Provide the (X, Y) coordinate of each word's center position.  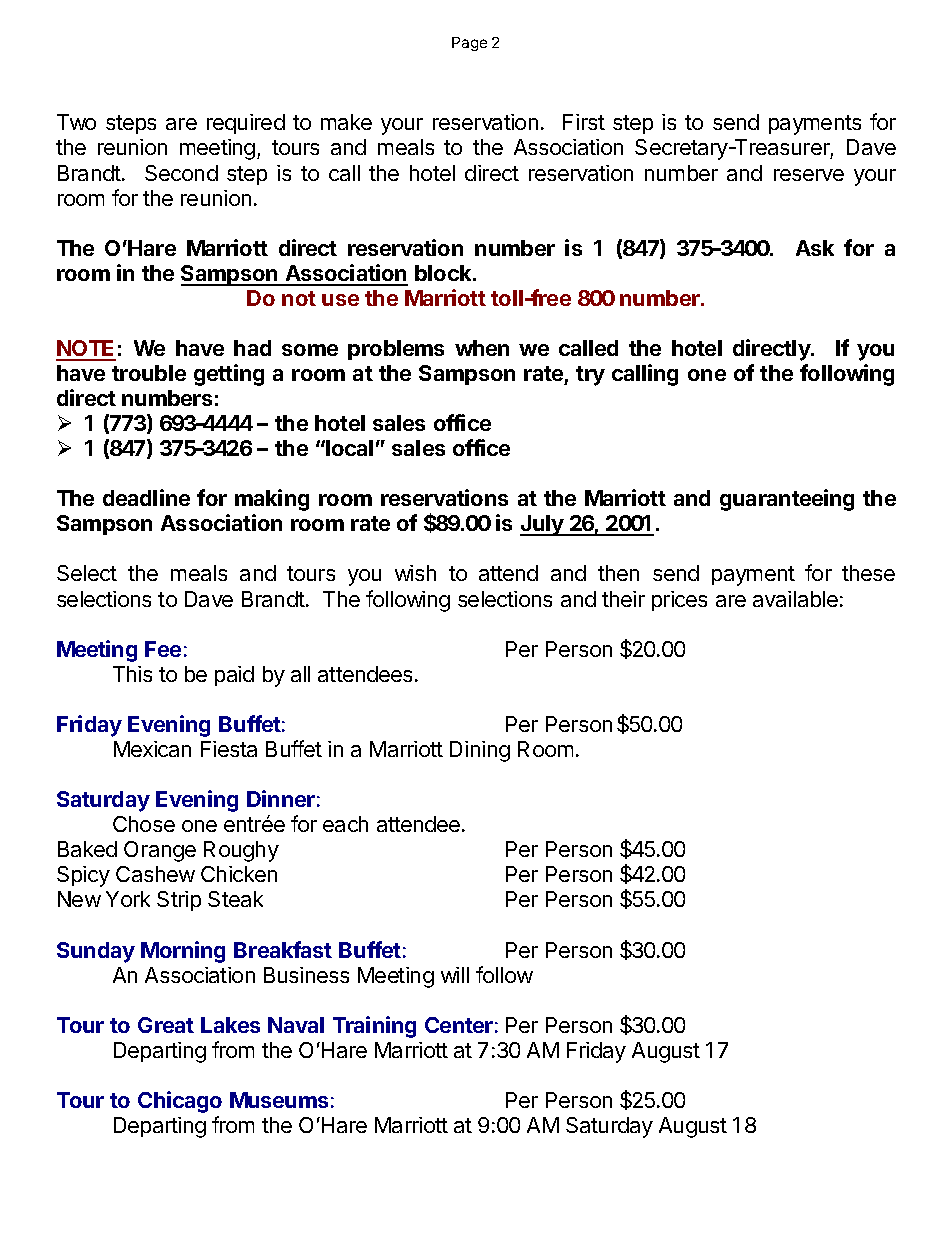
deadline (146, 497)
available (795, 599)
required (246, 124)
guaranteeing (787, 500)
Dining (480, 751)
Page (469, 44)
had (252, 348)
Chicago (180, 1102)
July (543, 525)
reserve (809, 175)
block (444, 273)
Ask (815, 248)
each (345, 824)
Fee (163, 649)
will (455, 975)
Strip (179, 901)
